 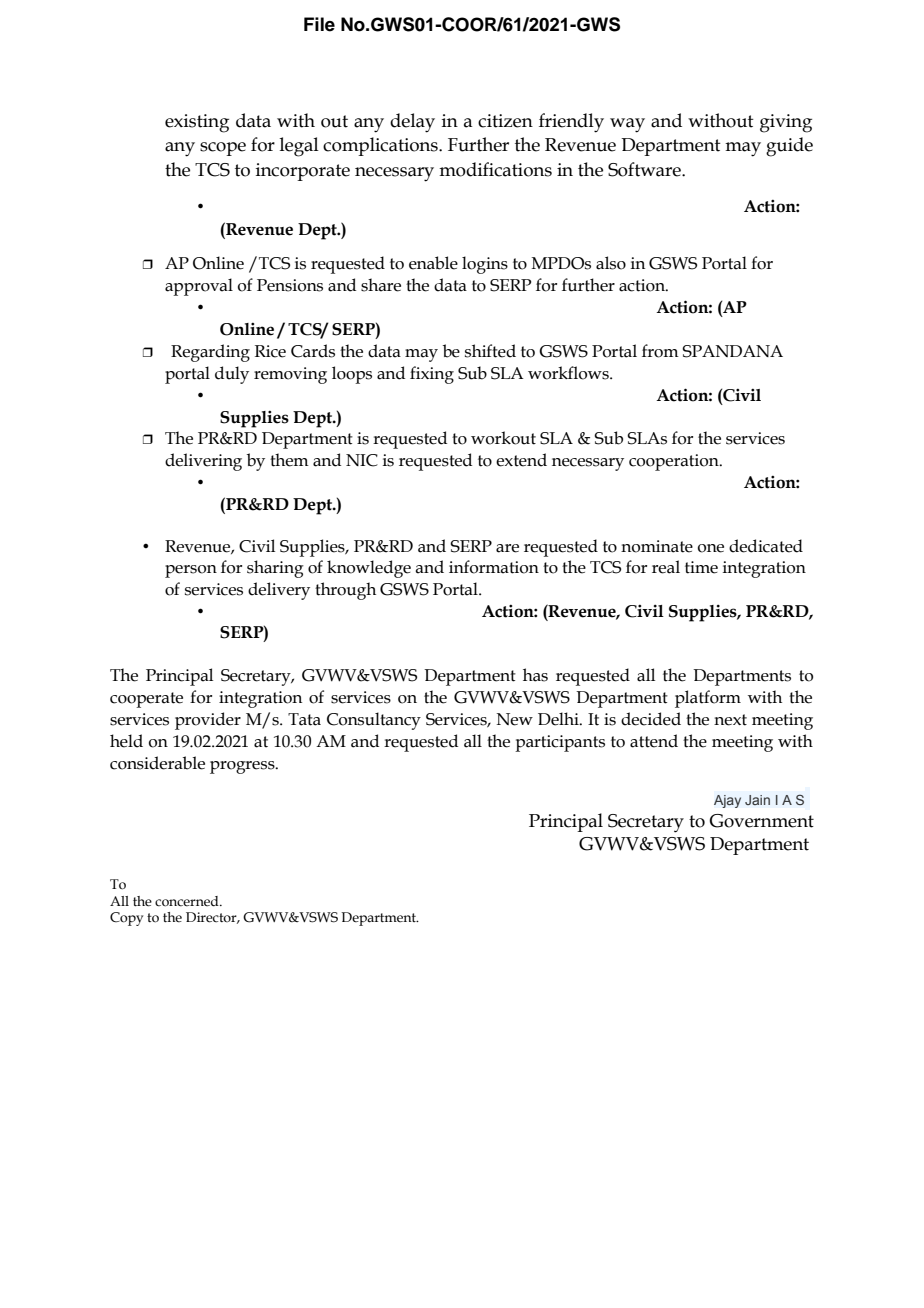 What do you see at coordinates (560, 743) in the screenshot?
I see `participants` at bounding box center [560, 743].
